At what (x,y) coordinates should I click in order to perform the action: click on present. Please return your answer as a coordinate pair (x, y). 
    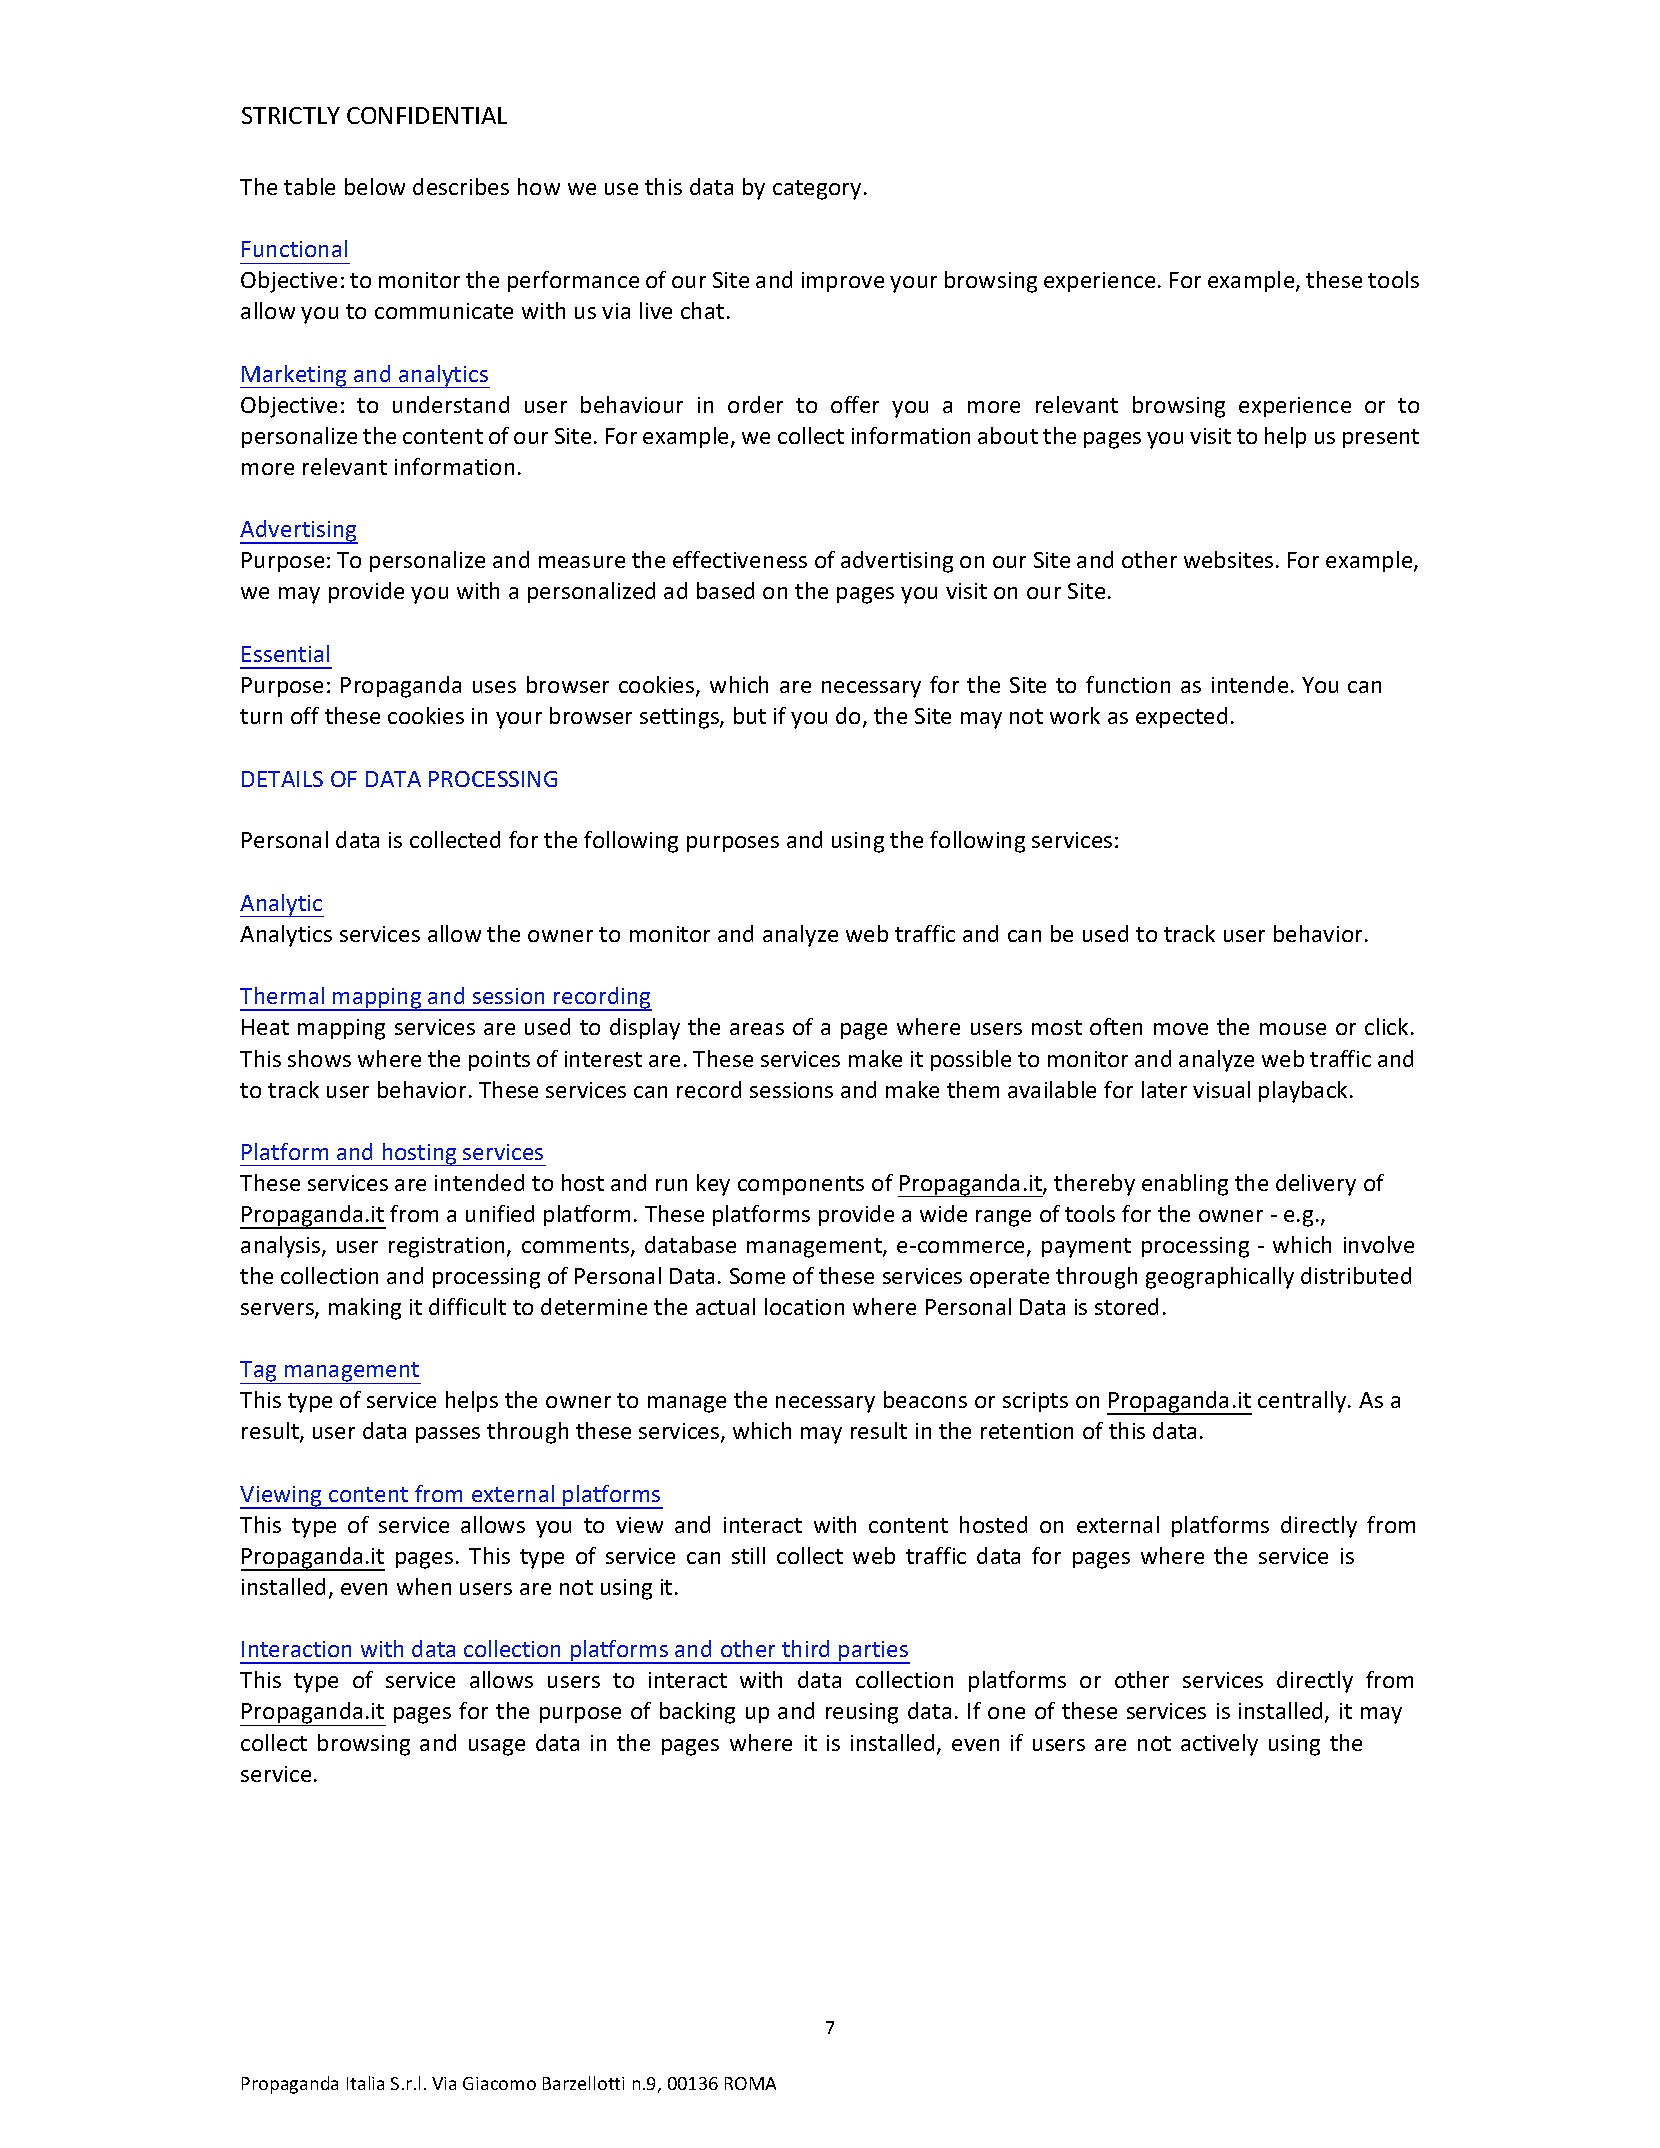
    Looking at the image, I should click on (1381, 438).
